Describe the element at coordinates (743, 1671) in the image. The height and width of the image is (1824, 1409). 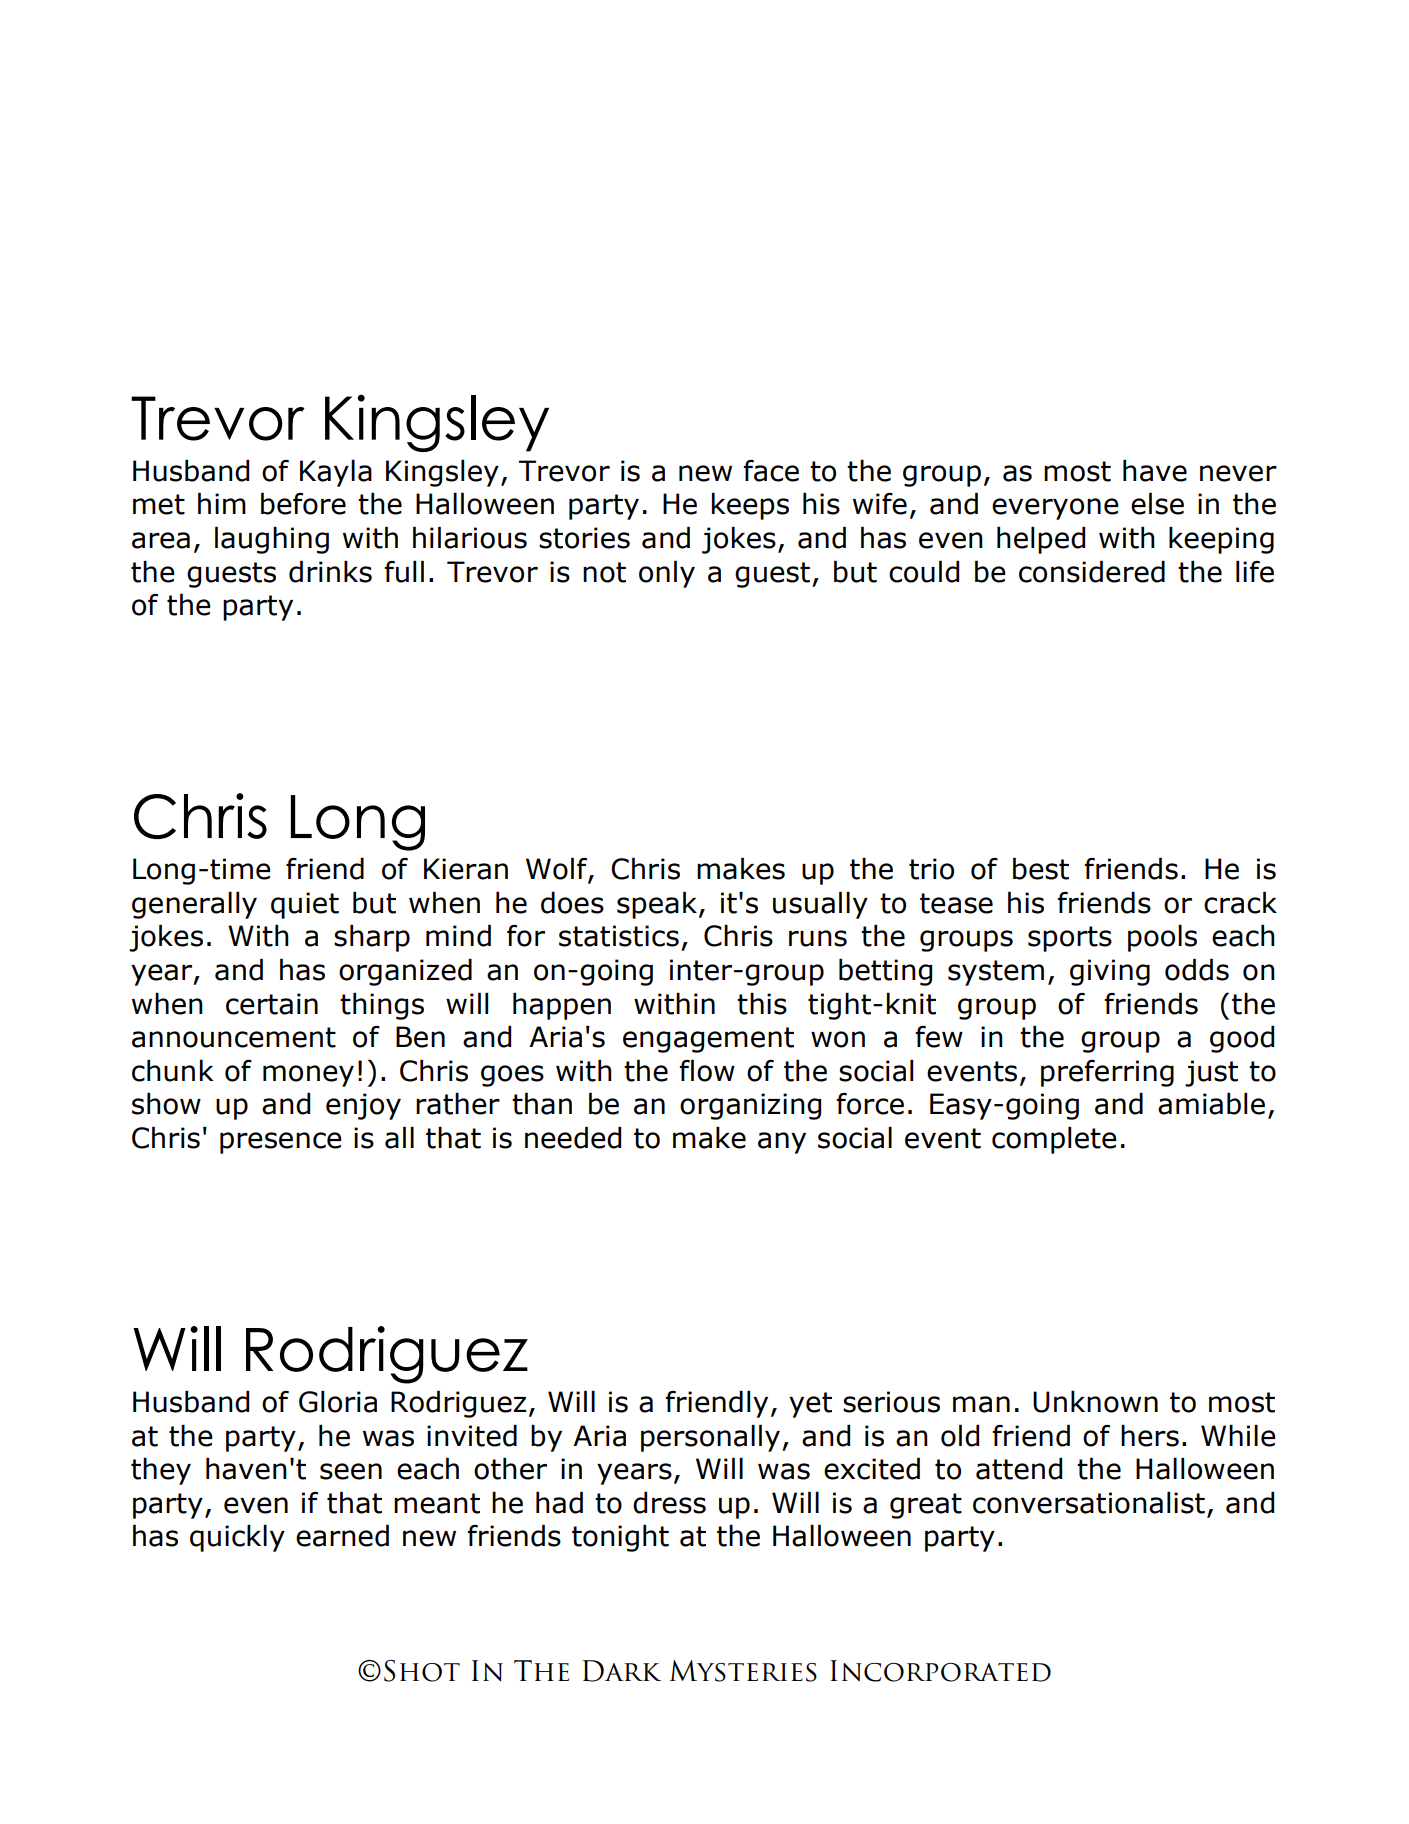
I see `Mysteries` at that location.
